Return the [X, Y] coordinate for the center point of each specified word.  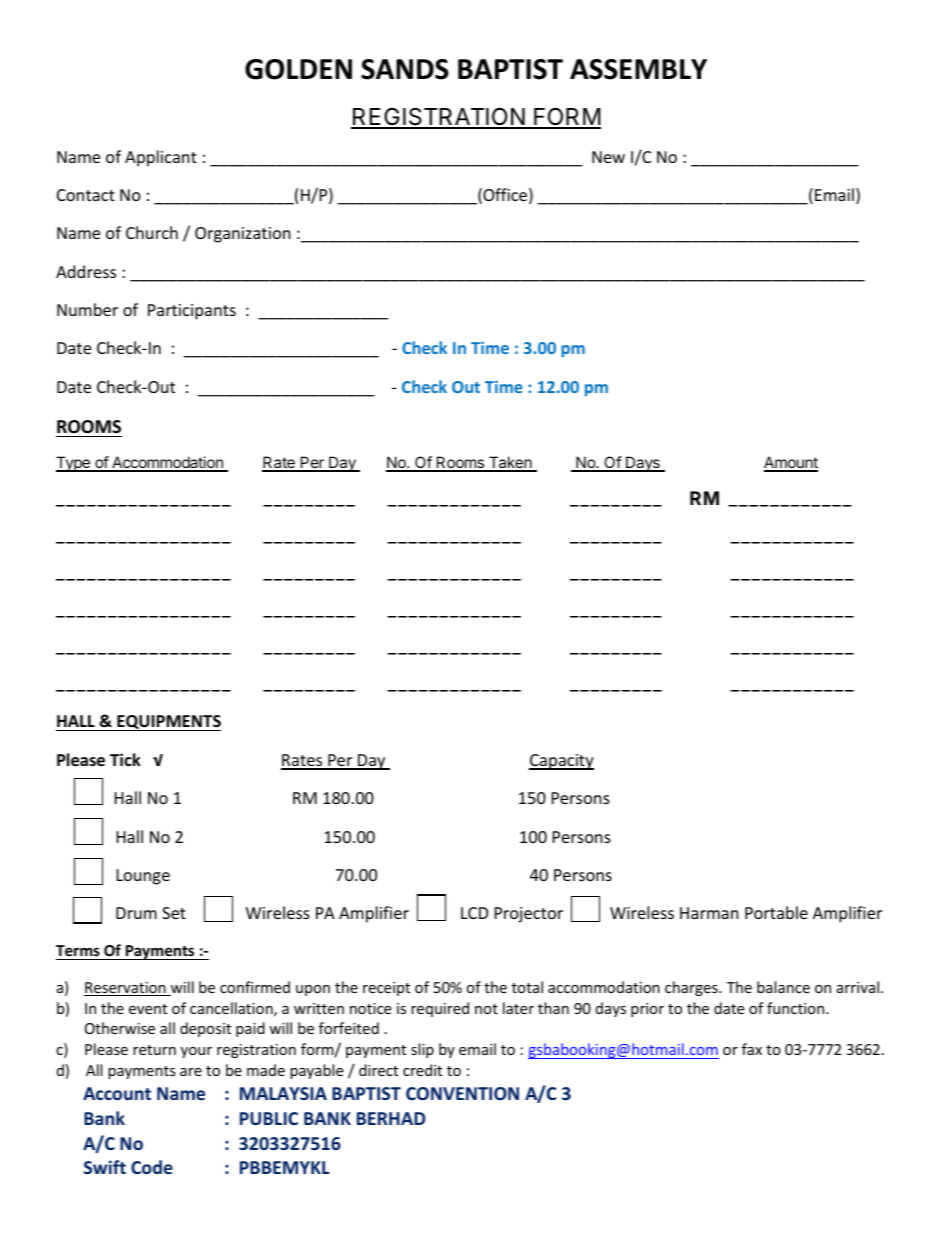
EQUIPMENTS [168, 723]
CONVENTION [462, 1093]
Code [152, 1167]
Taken [510, 463]
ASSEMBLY [638, 69]
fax [752, 1049]
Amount [791, 463]
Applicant [161, 158]
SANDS [405, 69]
